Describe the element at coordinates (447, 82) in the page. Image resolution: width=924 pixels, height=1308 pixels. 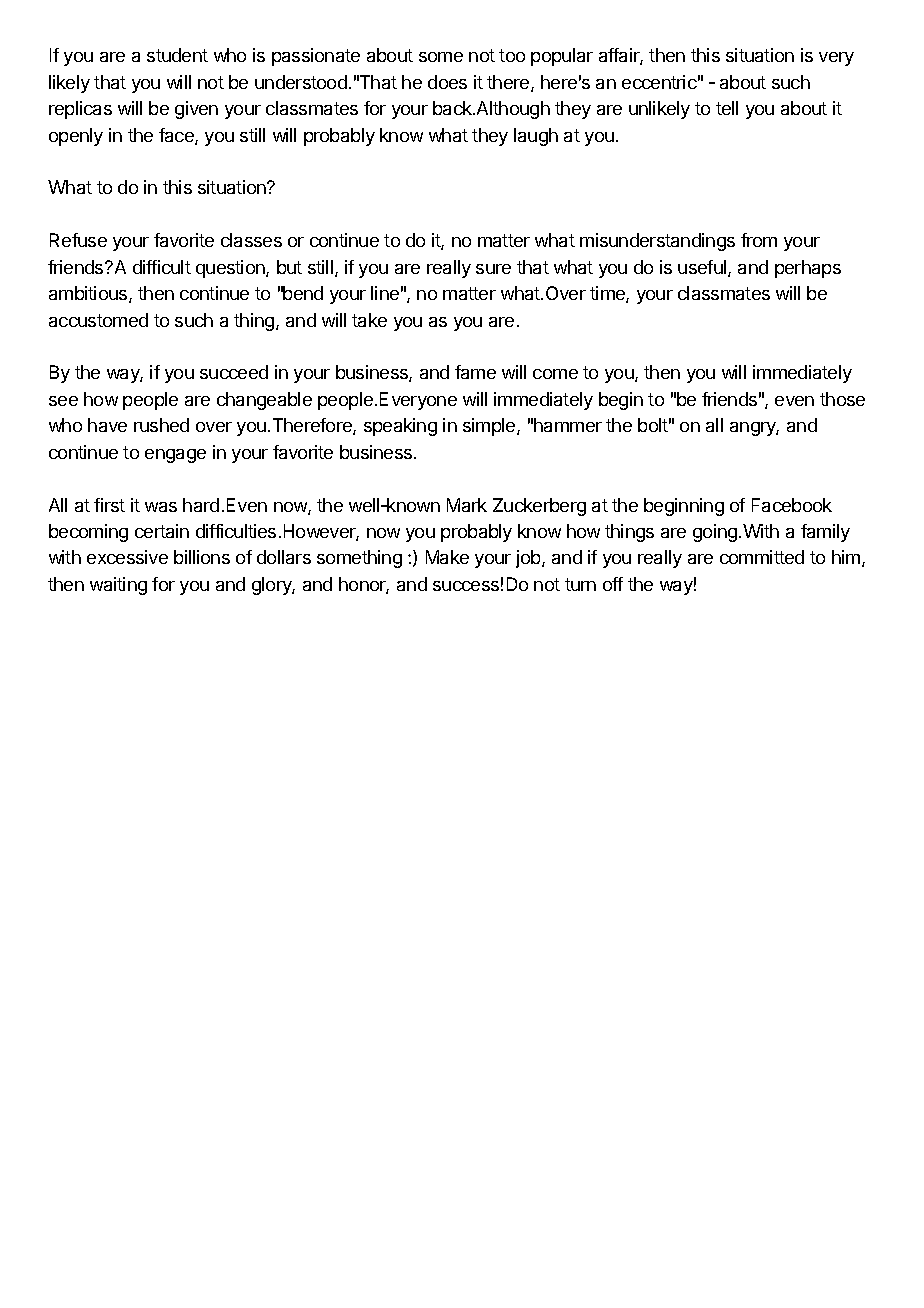
I see `does` at that location.
